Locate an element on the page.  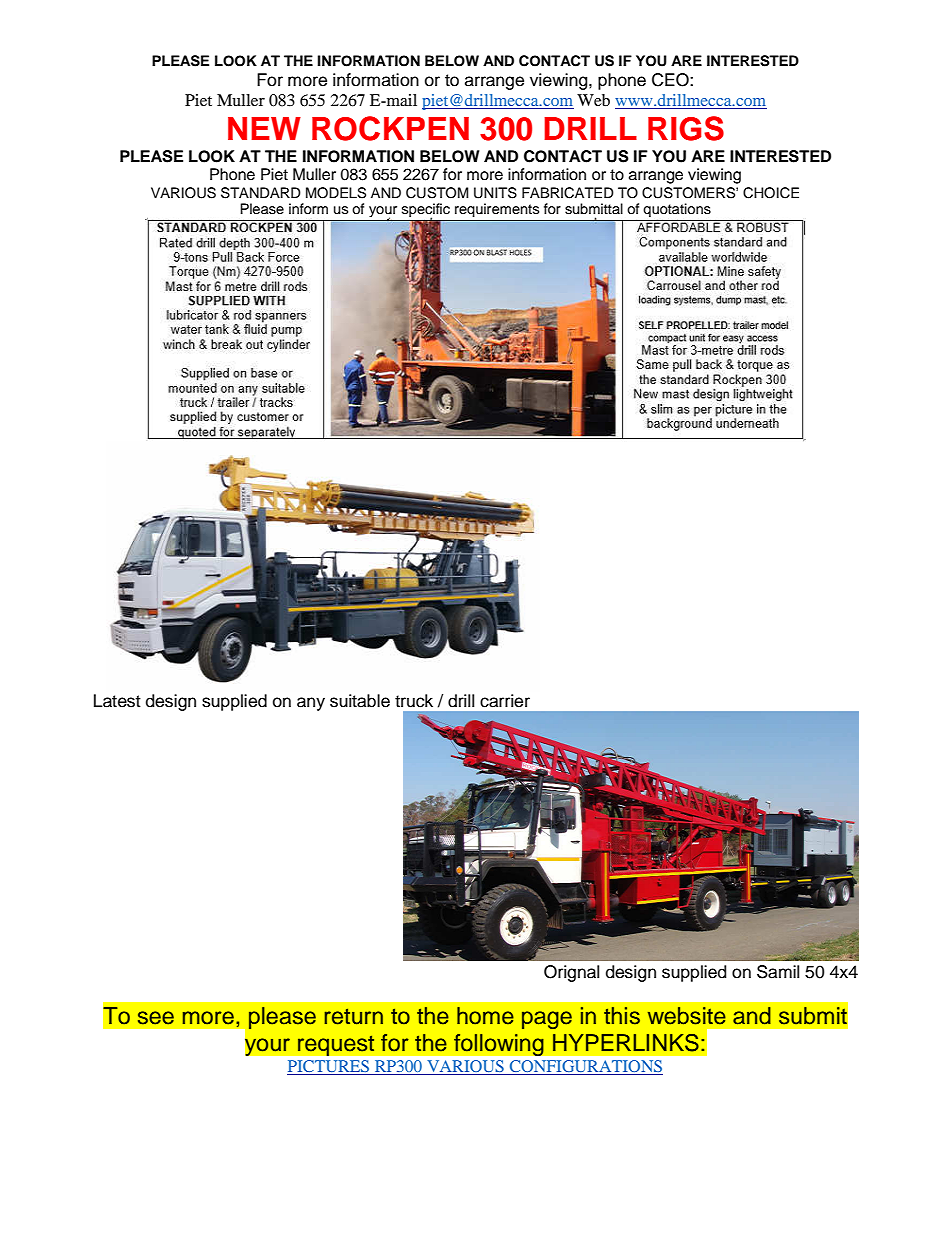
carrier is located at coordinates (505, 701).
